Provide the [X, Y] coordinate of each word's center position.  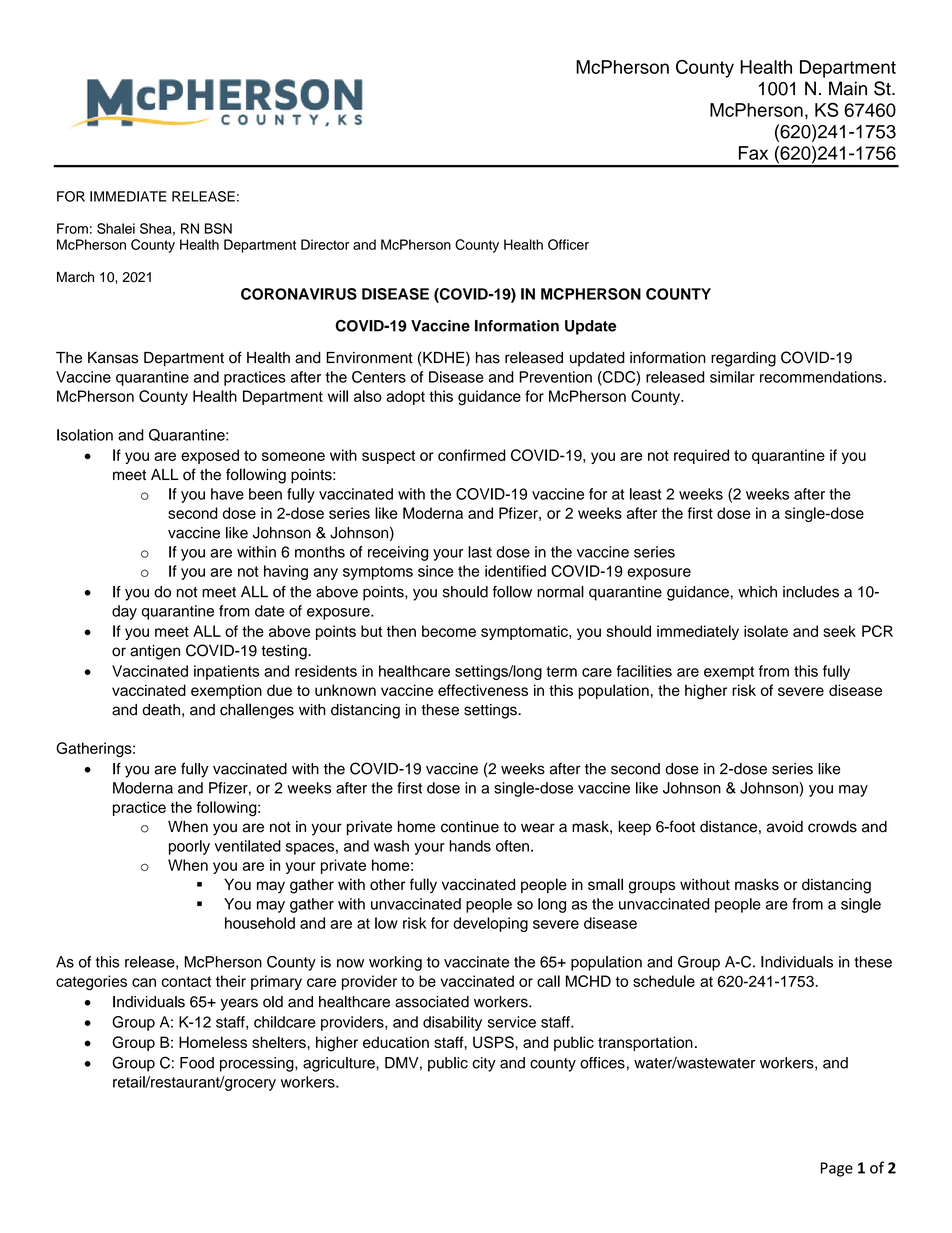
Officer [568, 244]
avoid [785, 827]
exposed [210, 456]
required [701, 456]
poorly [189, 847]
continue [470, 827]
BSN [218, 228]
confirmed [472, 455]
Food [197, 1063]
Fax [753, 153]
